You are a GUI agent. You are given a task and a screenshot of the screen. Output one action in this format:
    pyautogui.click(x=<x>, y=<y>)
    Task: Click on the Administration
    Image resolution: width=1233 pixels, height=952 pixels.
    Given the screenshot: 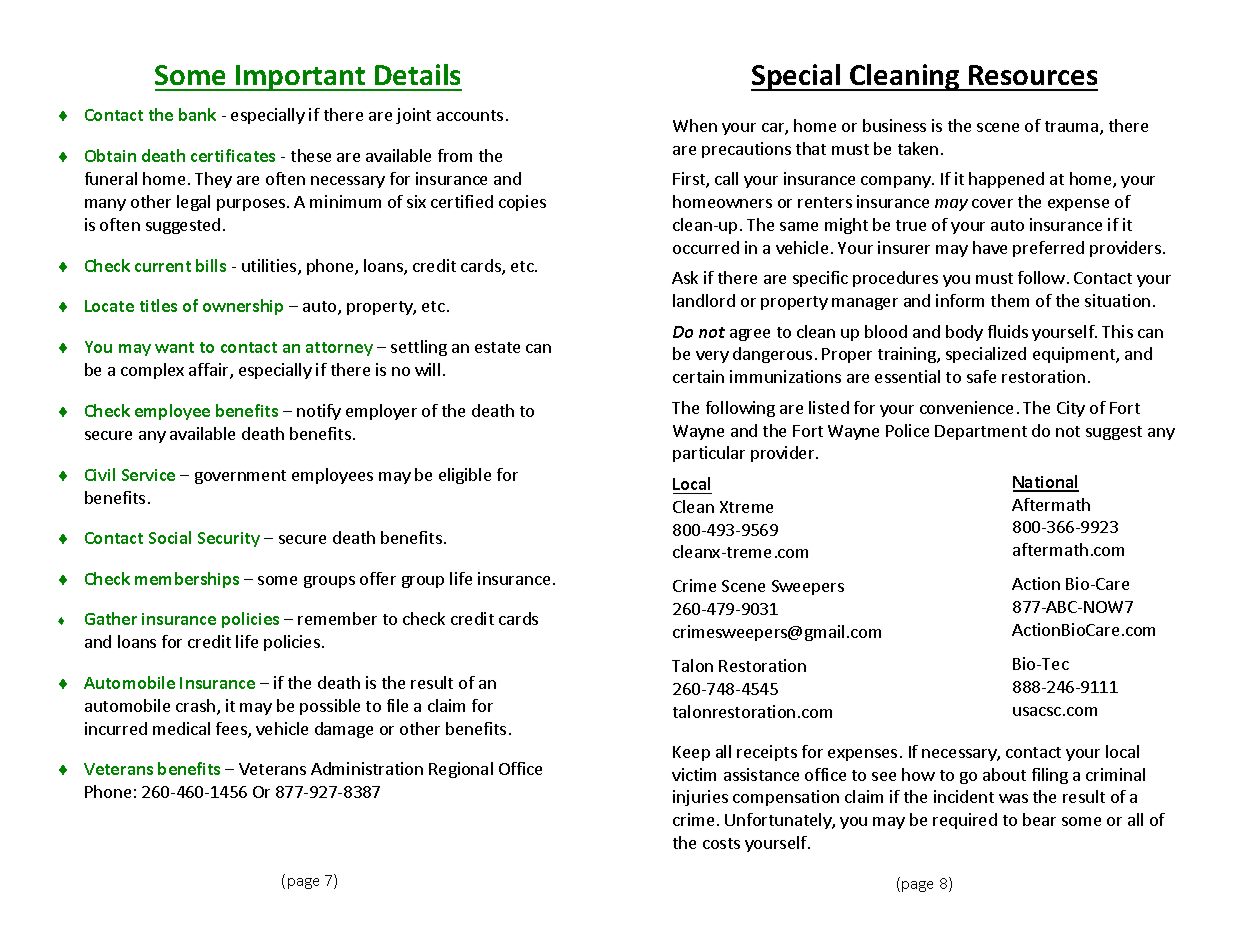 What is the action you would take?
    pyautogui.click(x=367, y=768)
